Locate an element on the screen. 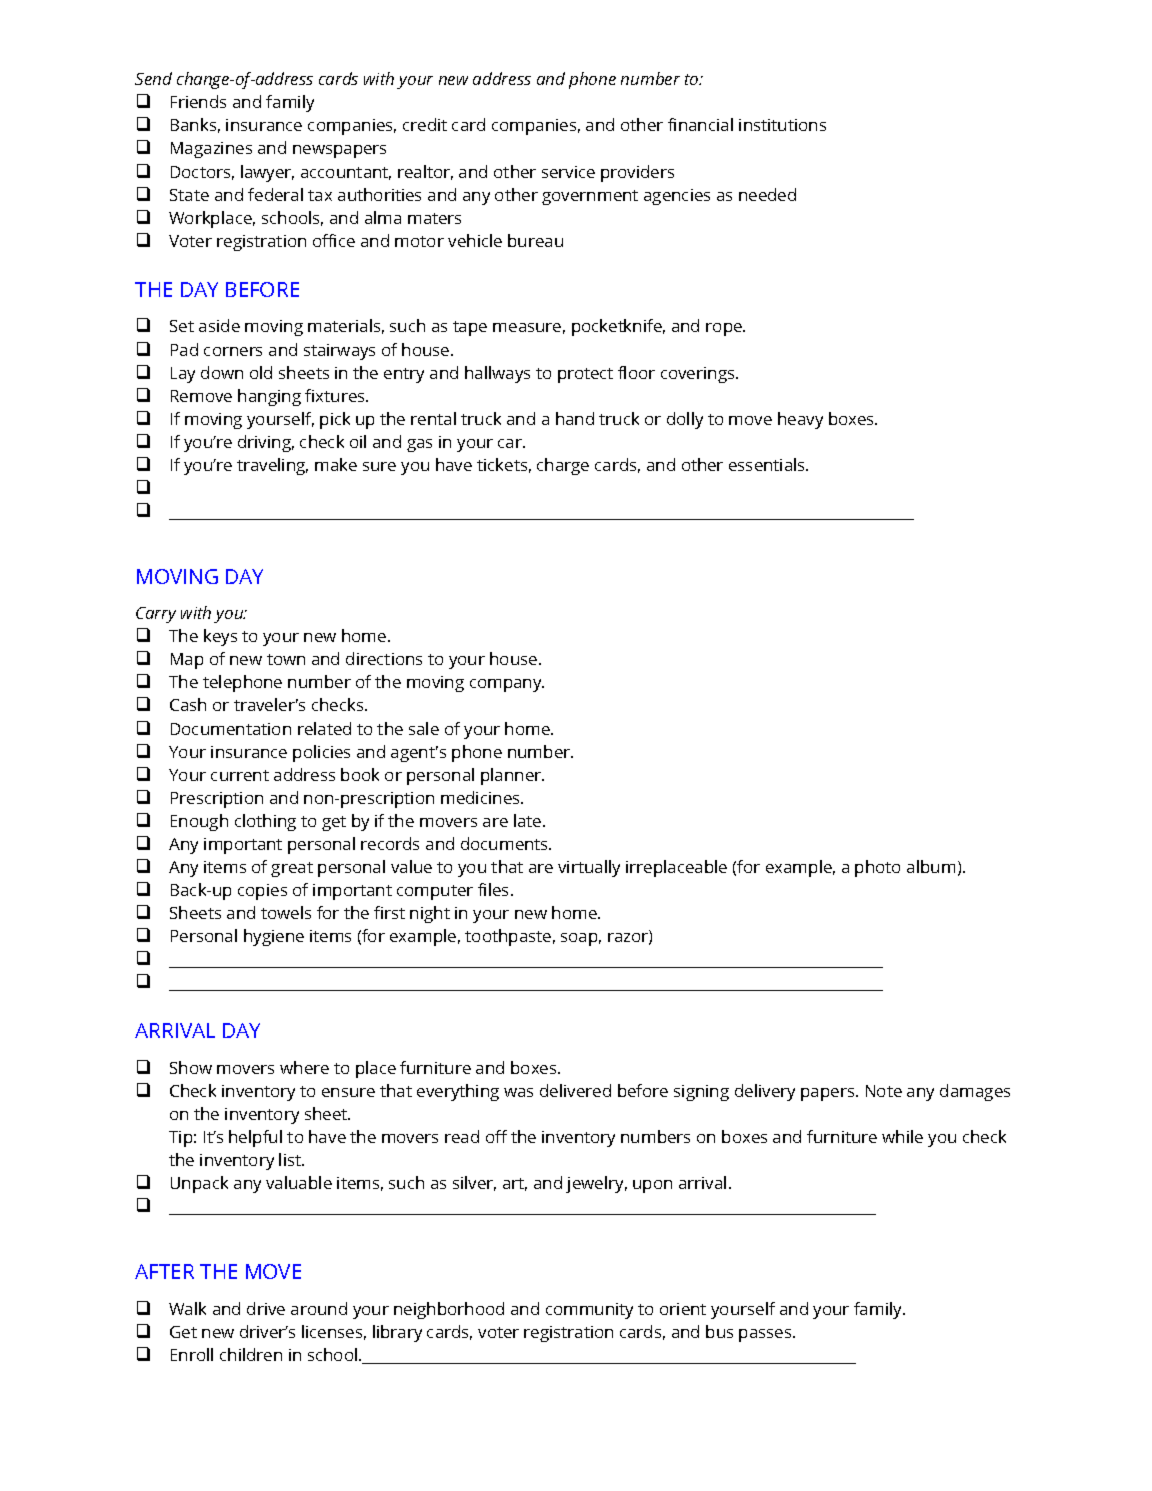 The width and height of the screenshot is (1152, 1491). photo is located at coordinates (877, 868).
